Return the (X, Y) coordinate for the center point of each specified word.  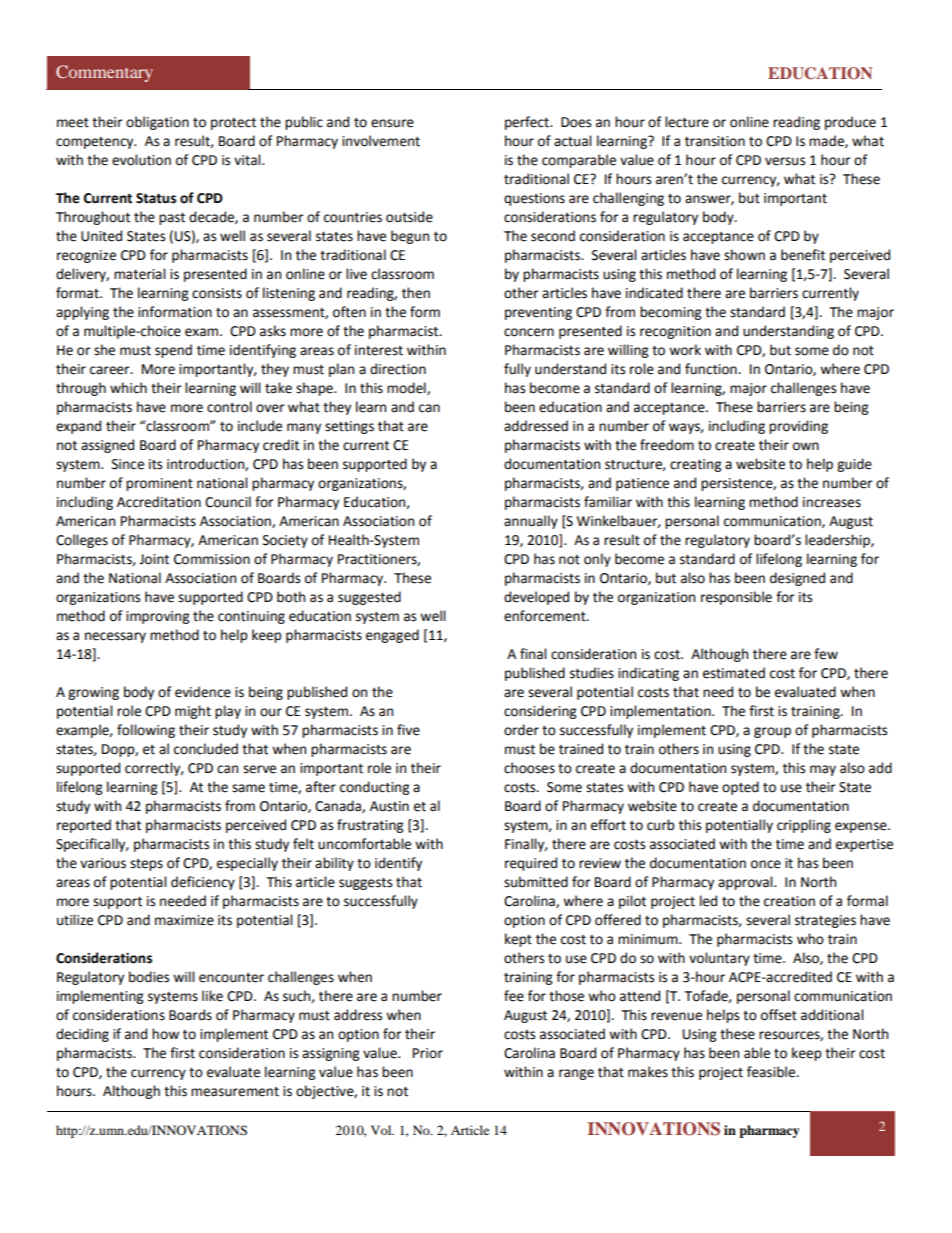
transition (715, 141)
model (407, 388)
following (146, 731)
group (772, 732)
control (229, 407)
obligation (157, 123)
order (521, 730)
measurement (235, 1092)
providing (798, 427)
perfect (528, 123)
